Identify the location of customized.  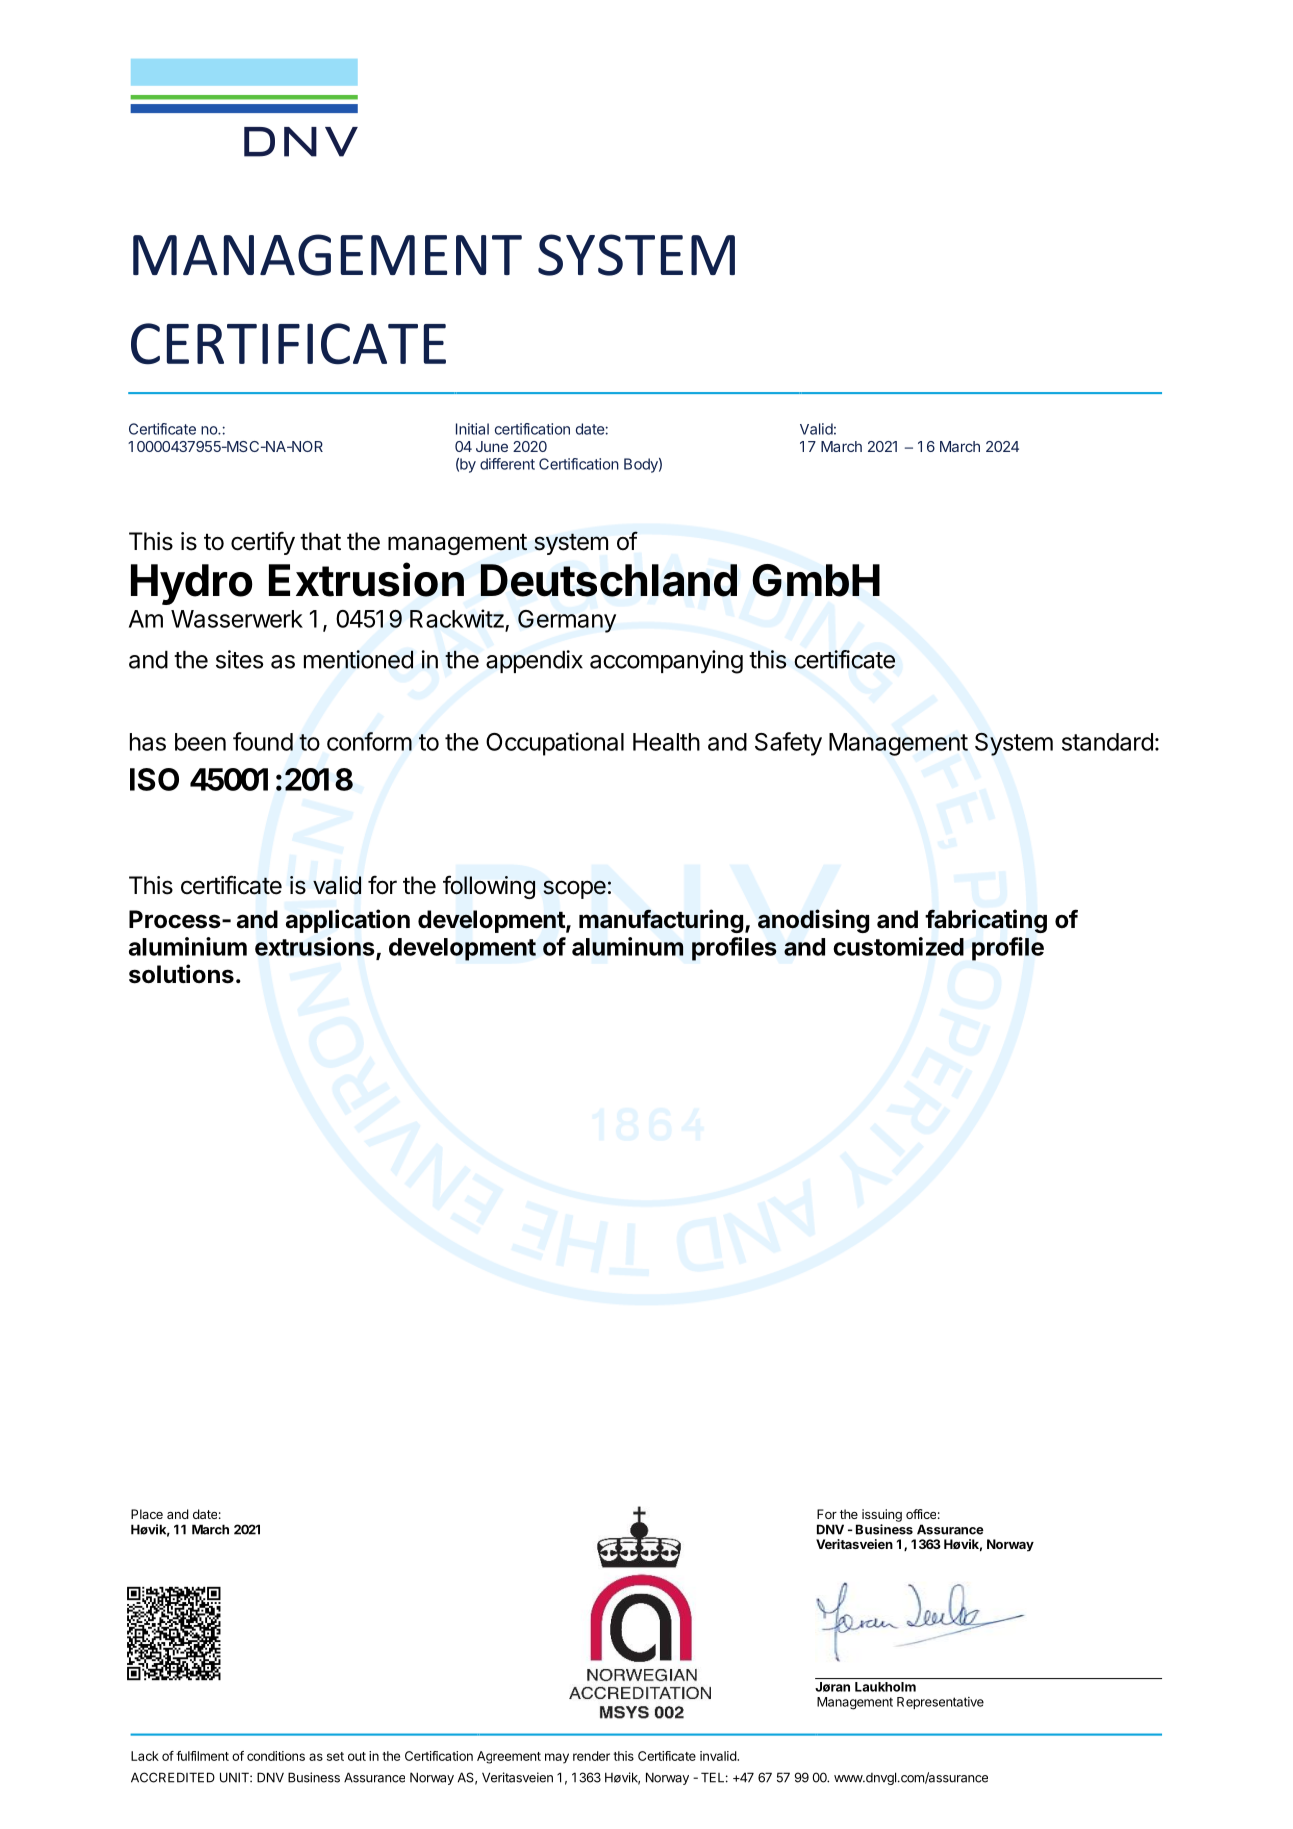
(898, 946).
